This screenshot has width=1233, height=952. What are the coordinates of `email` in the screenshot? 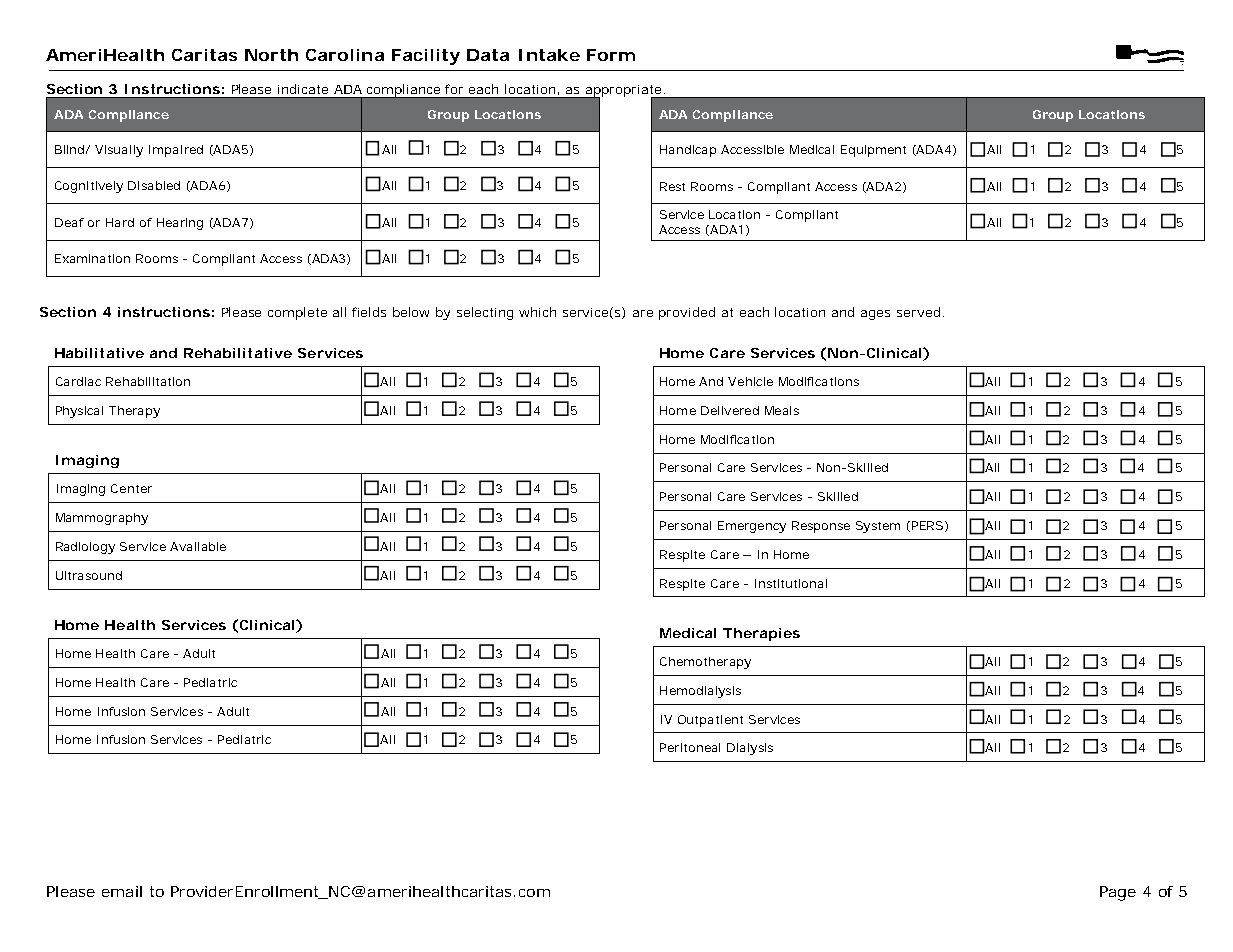 It's located at (122, 891).
